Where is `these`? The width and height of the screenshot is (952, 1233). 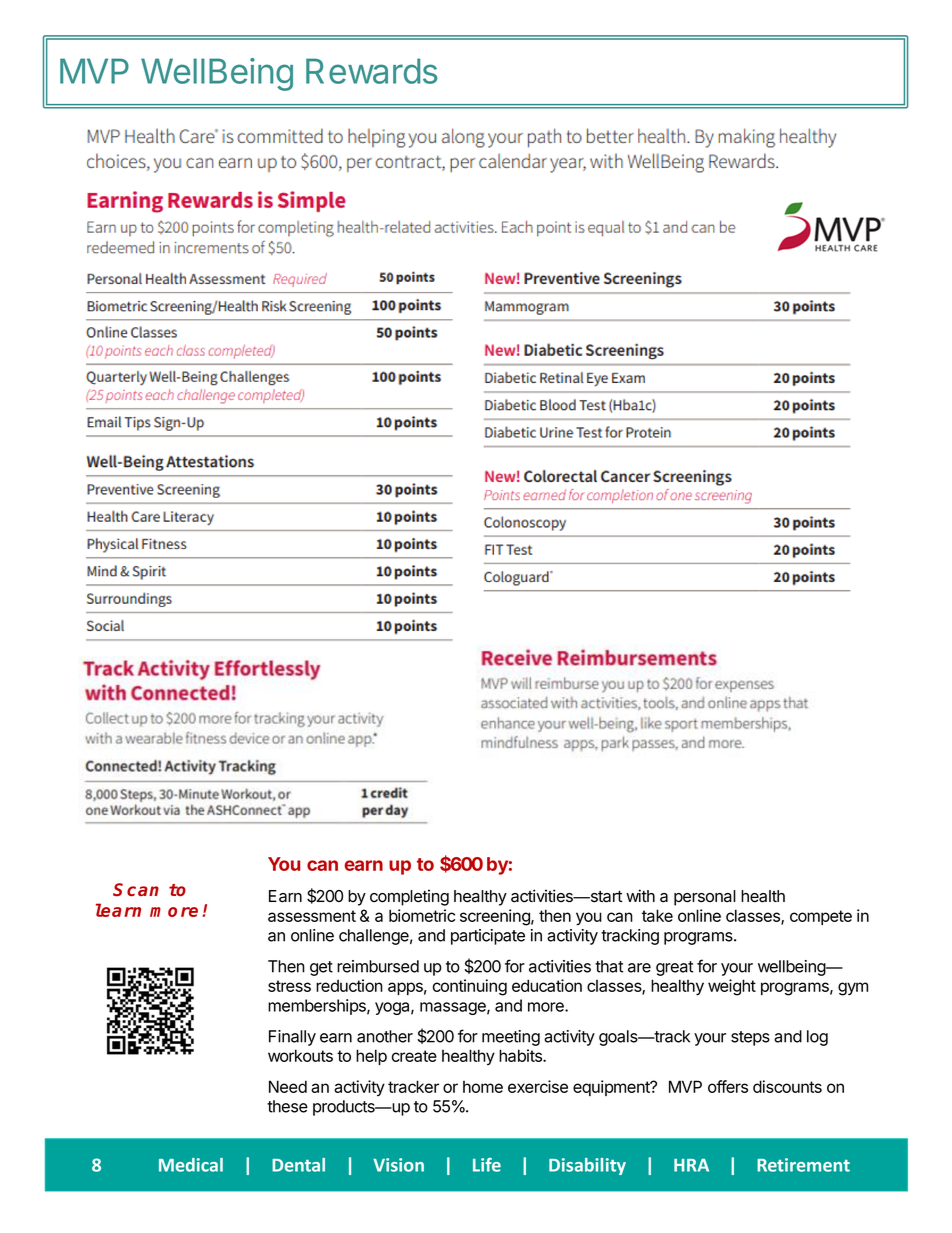
these is located at coordinates (287, 1106).
